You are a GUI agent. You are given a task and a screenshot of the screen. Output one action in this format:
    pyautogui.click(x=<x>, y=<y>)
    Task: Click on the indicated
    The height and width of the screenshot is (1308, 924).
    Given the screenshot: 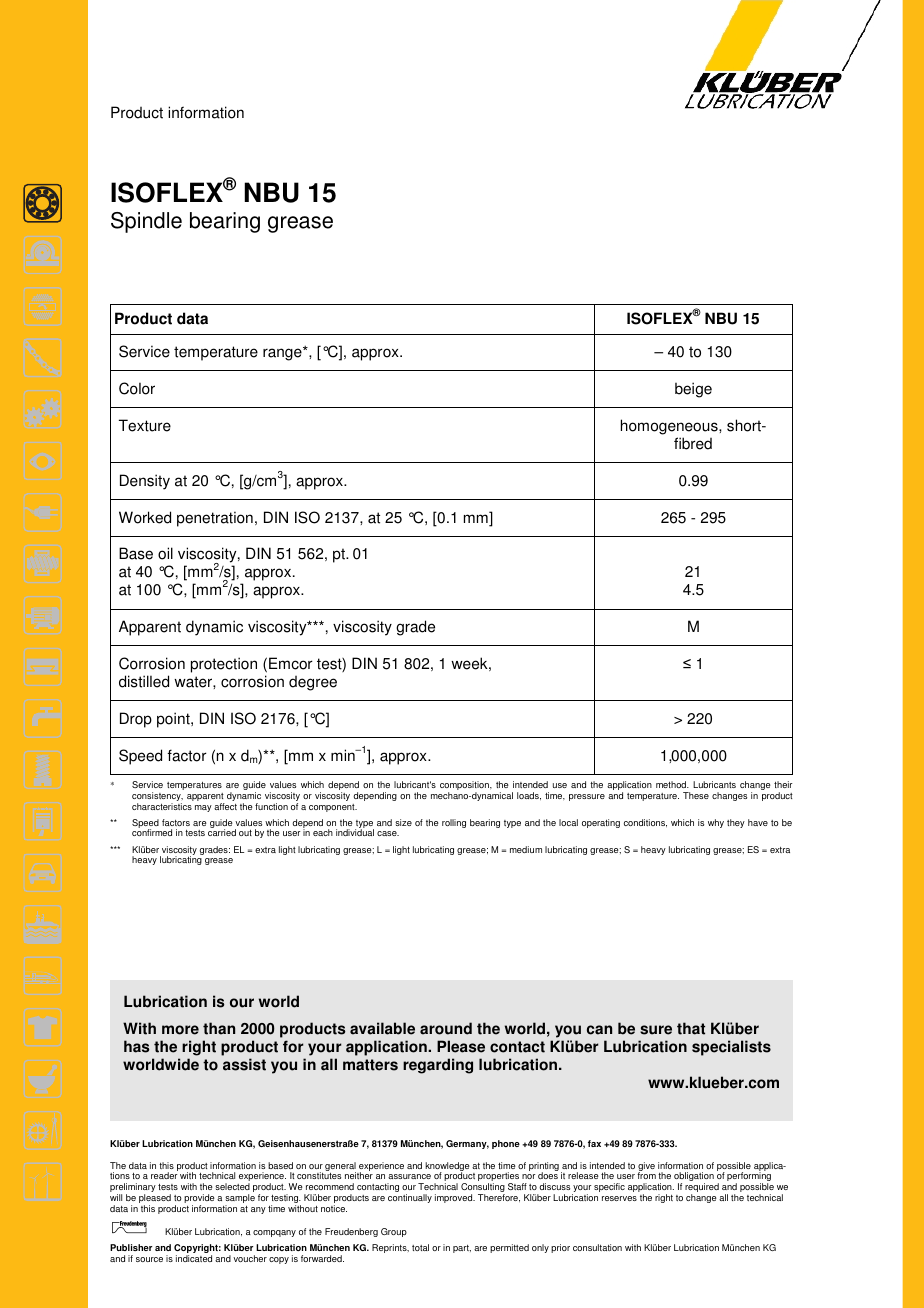 What is the action you would take?
    pyautogui.click(x=194, y=1258)
